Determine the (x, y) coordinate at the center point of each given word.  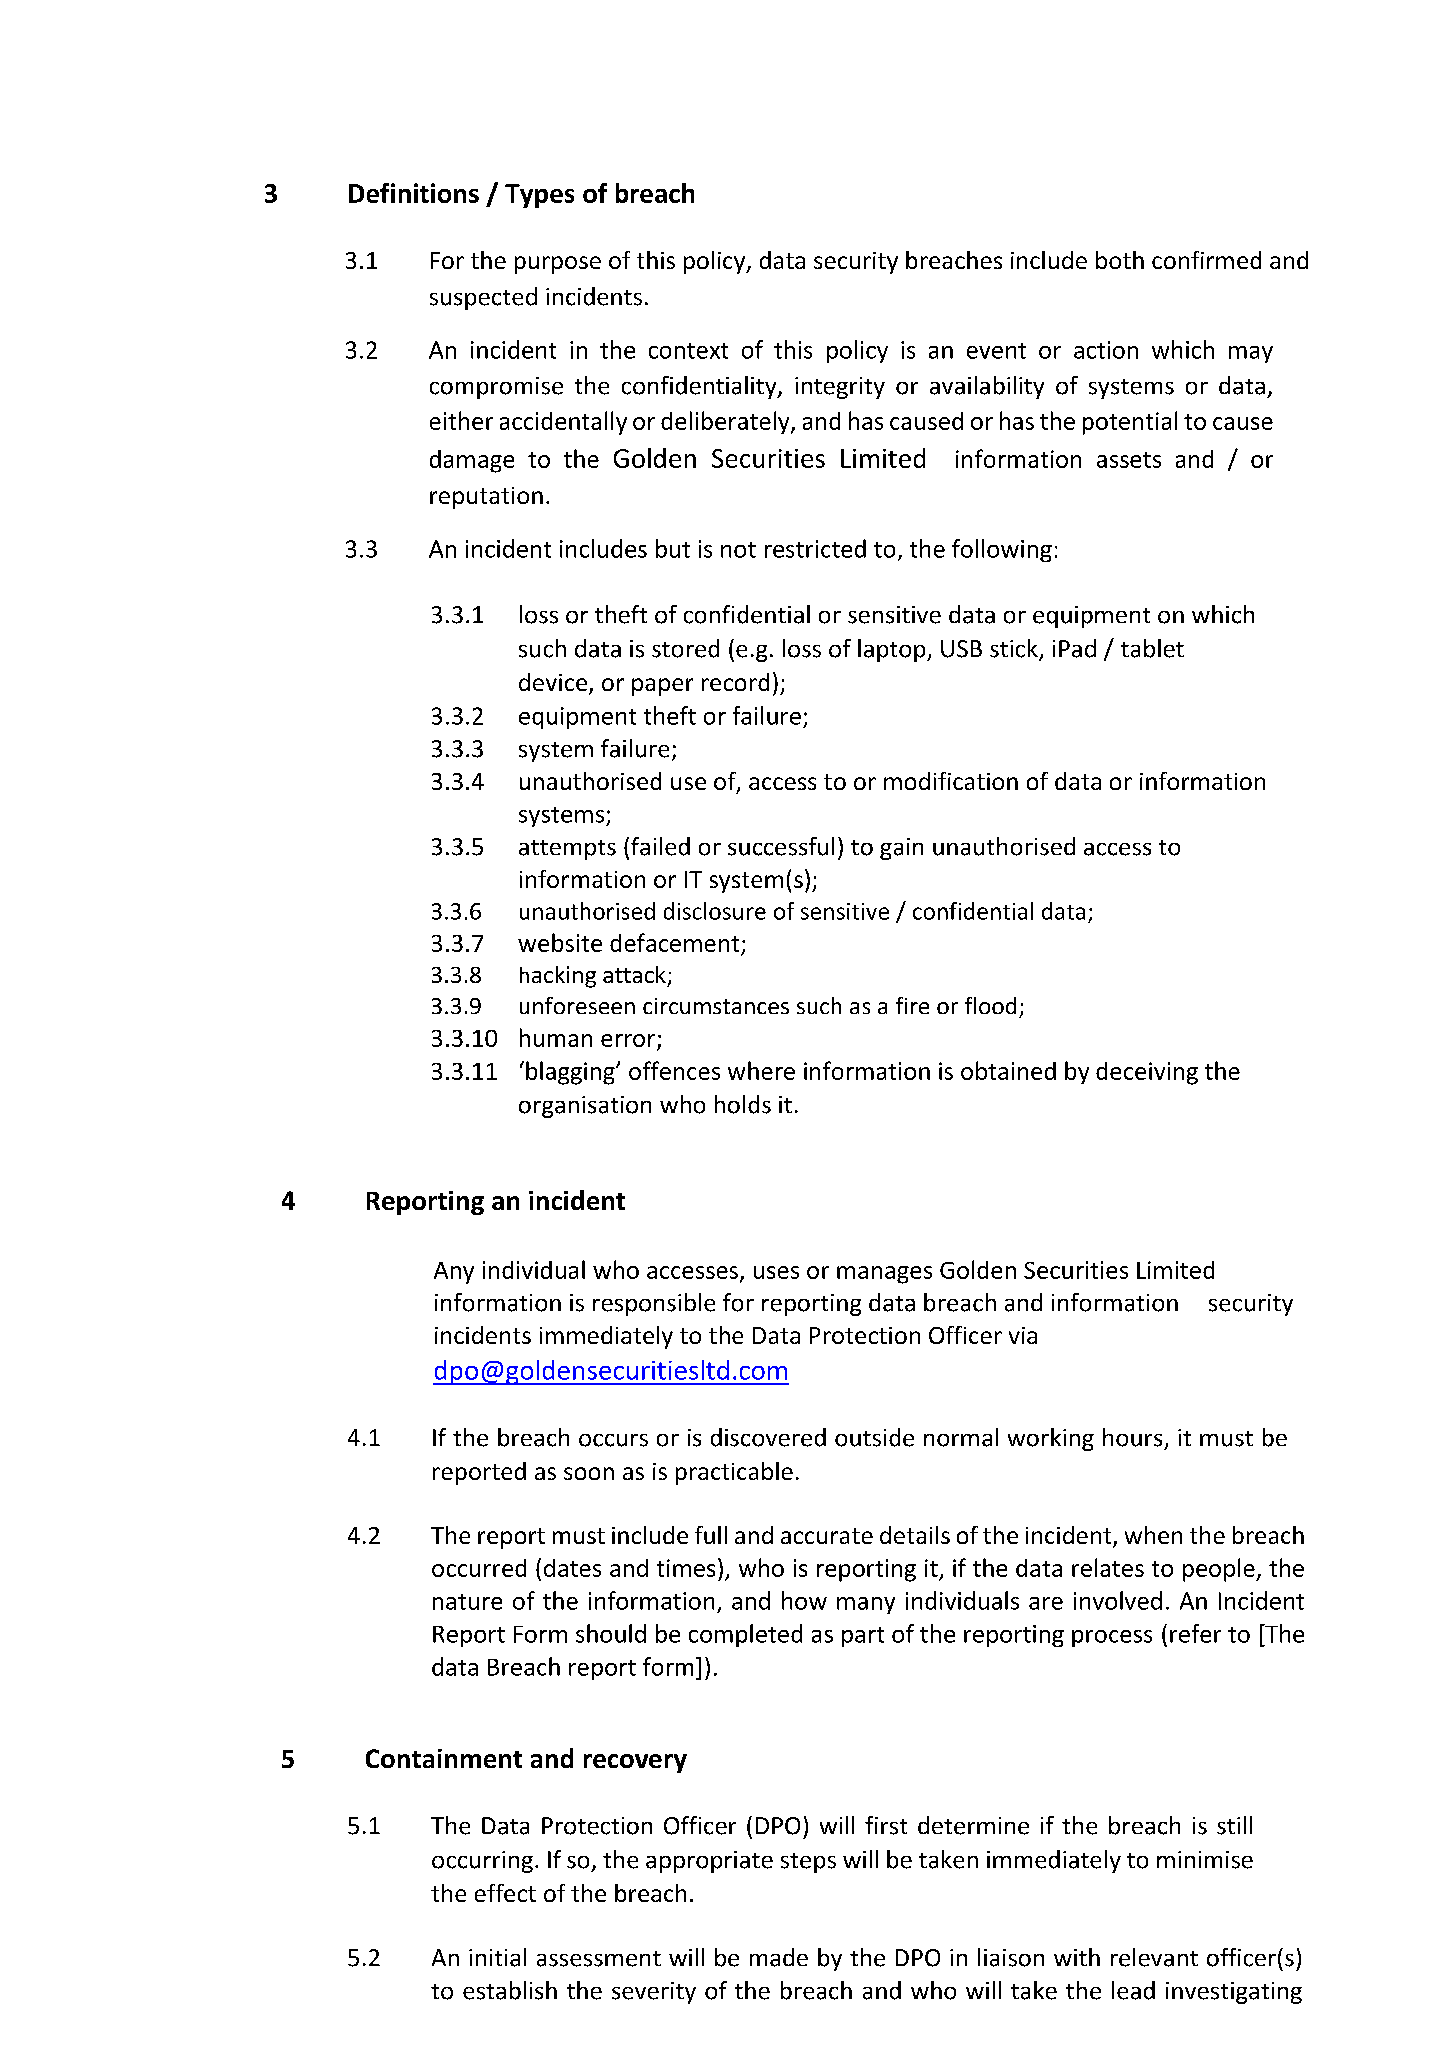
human (556, 1037)
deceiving (1147, 1073)
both (1120, 260)
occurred (479, 1568)
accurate (827, 1536)
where (761, 1070)
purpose (558, 265)
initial (497, 1957)
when (1153, 1535)
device (554, 683)
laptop (893, 650)
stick (1015, 649)
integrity (840, 388)
